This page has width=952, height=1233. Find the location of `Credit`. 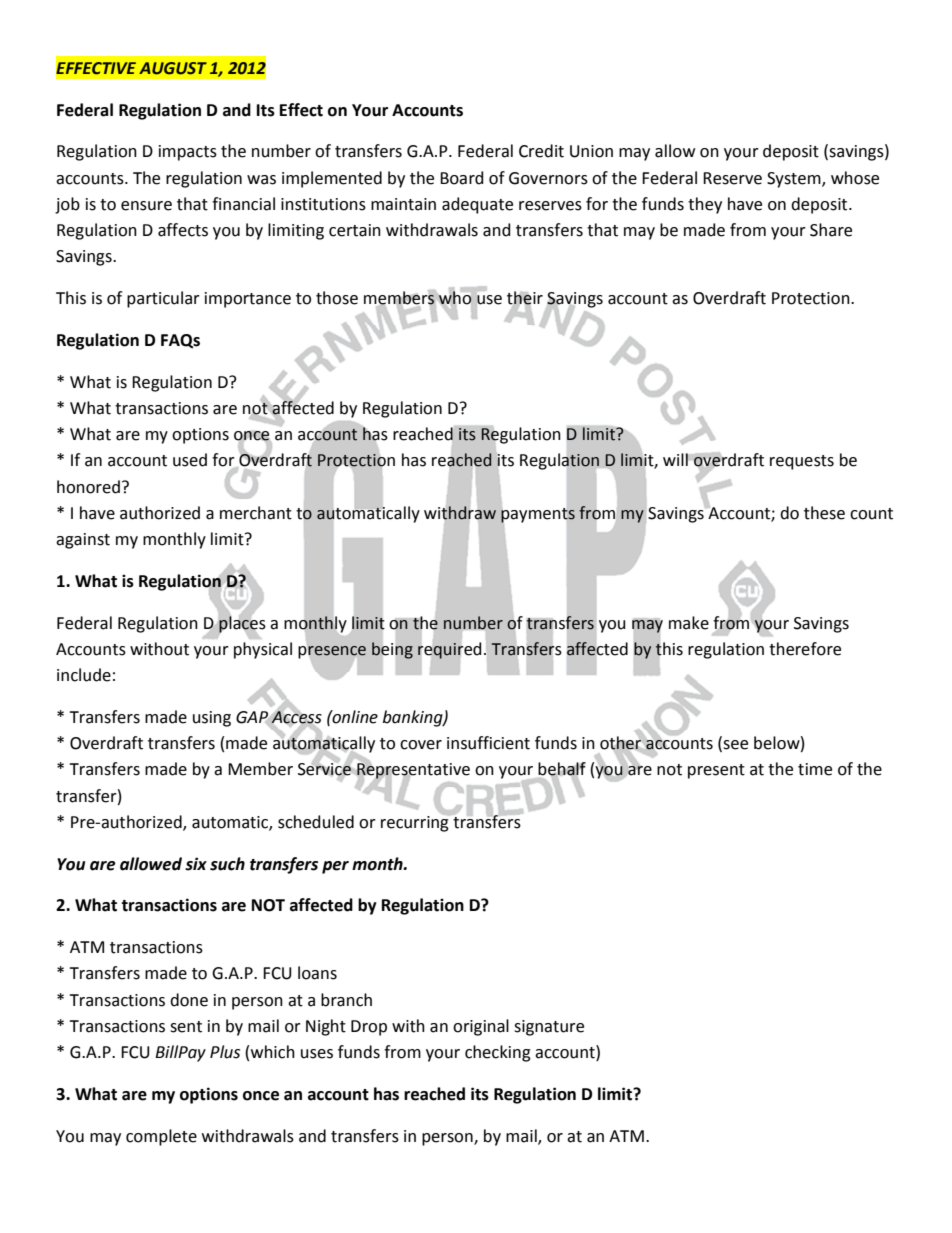

Credit is located at coordinates (541, 151).
